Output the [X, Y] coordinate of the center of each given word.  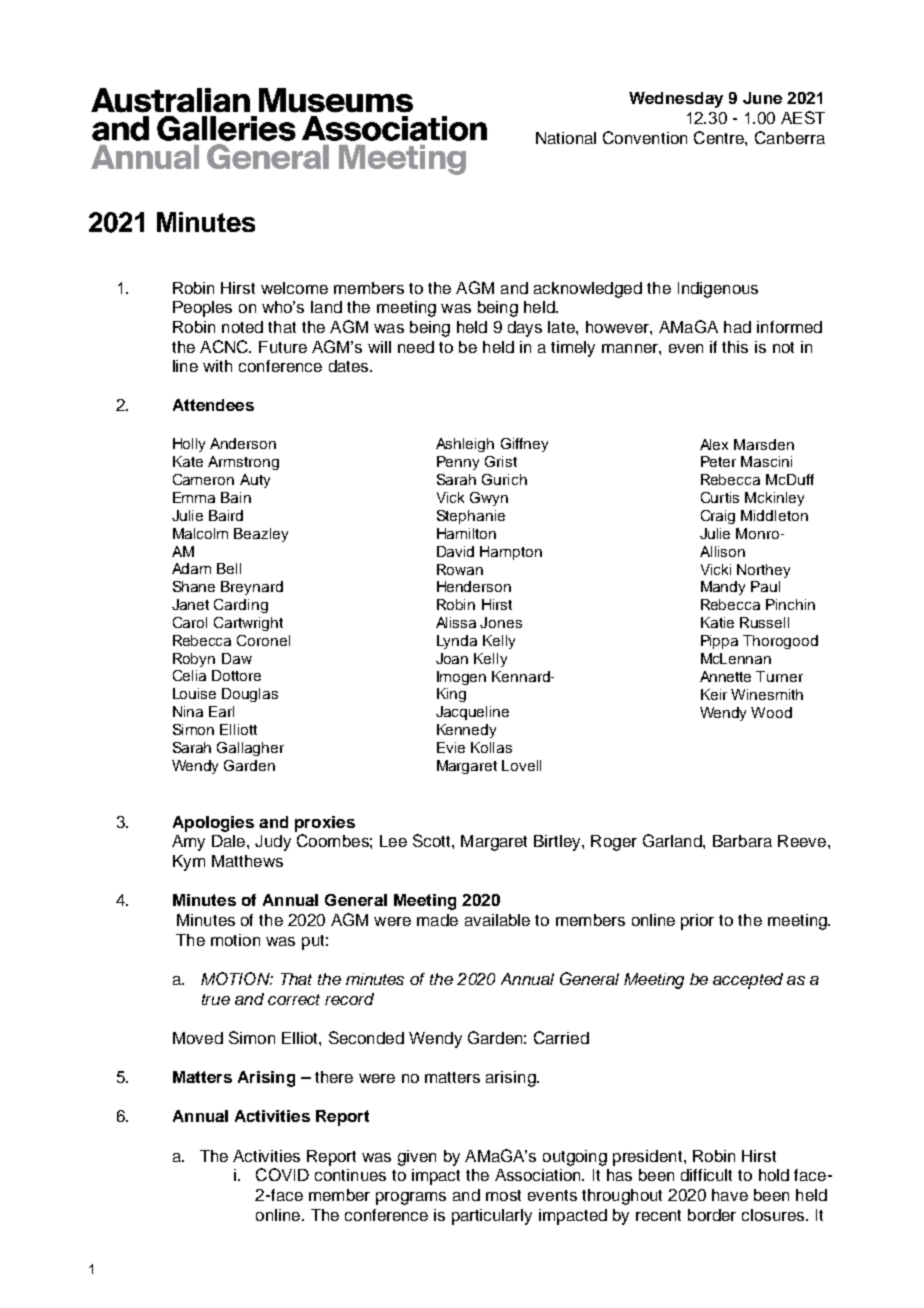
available [497, 920]
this [735, 347]
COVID [282, 1174]
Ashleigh [465, 445]
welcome [294, 288]
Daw [237, 658]
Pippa [719, 642]
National [566, 138]
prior [697, 922]
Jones [501, 622]
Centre [720, 137]
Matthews [247, 861]
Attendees [213, 405]
